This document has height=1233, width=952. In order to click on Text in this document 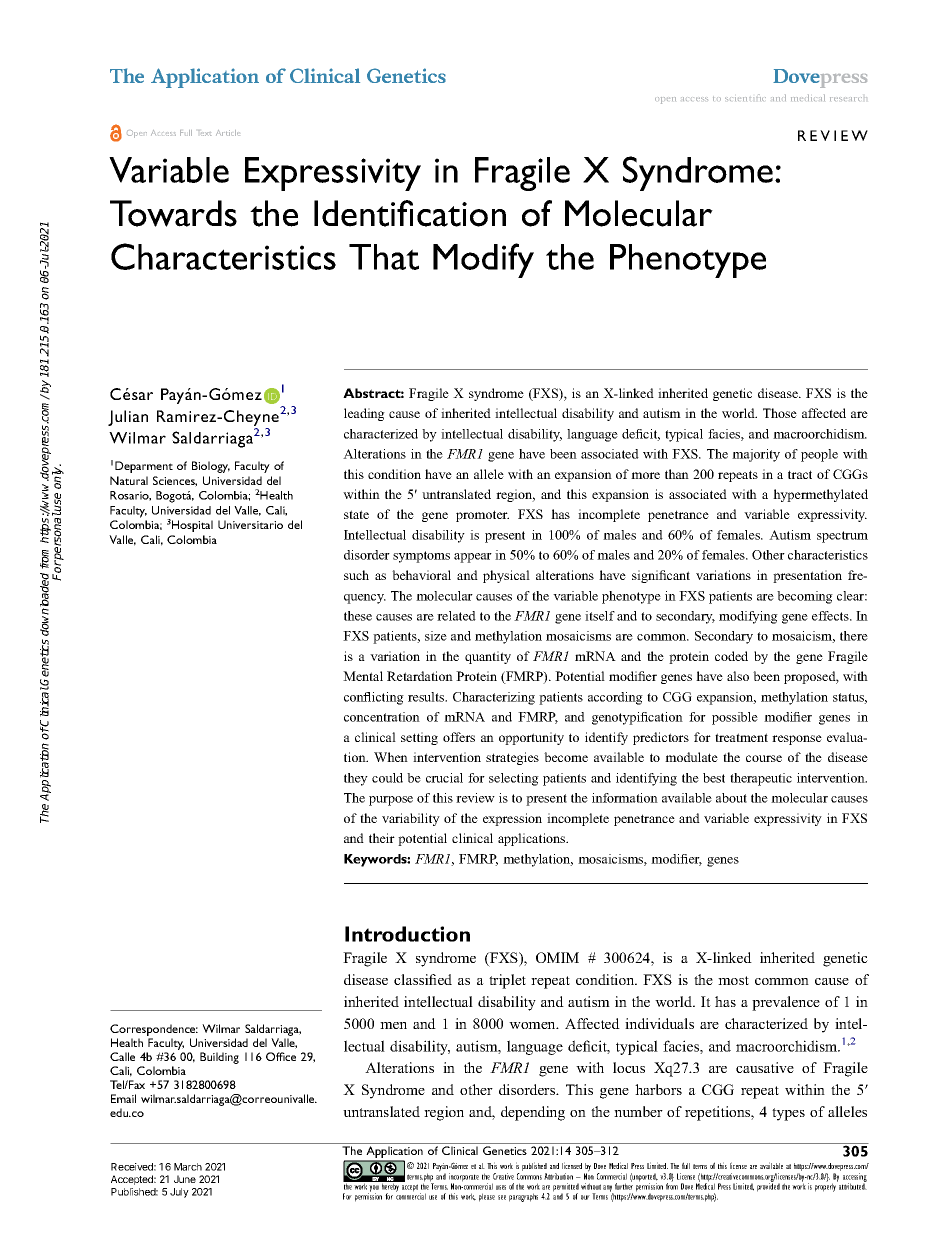, I will do `click(205, 133)`.
